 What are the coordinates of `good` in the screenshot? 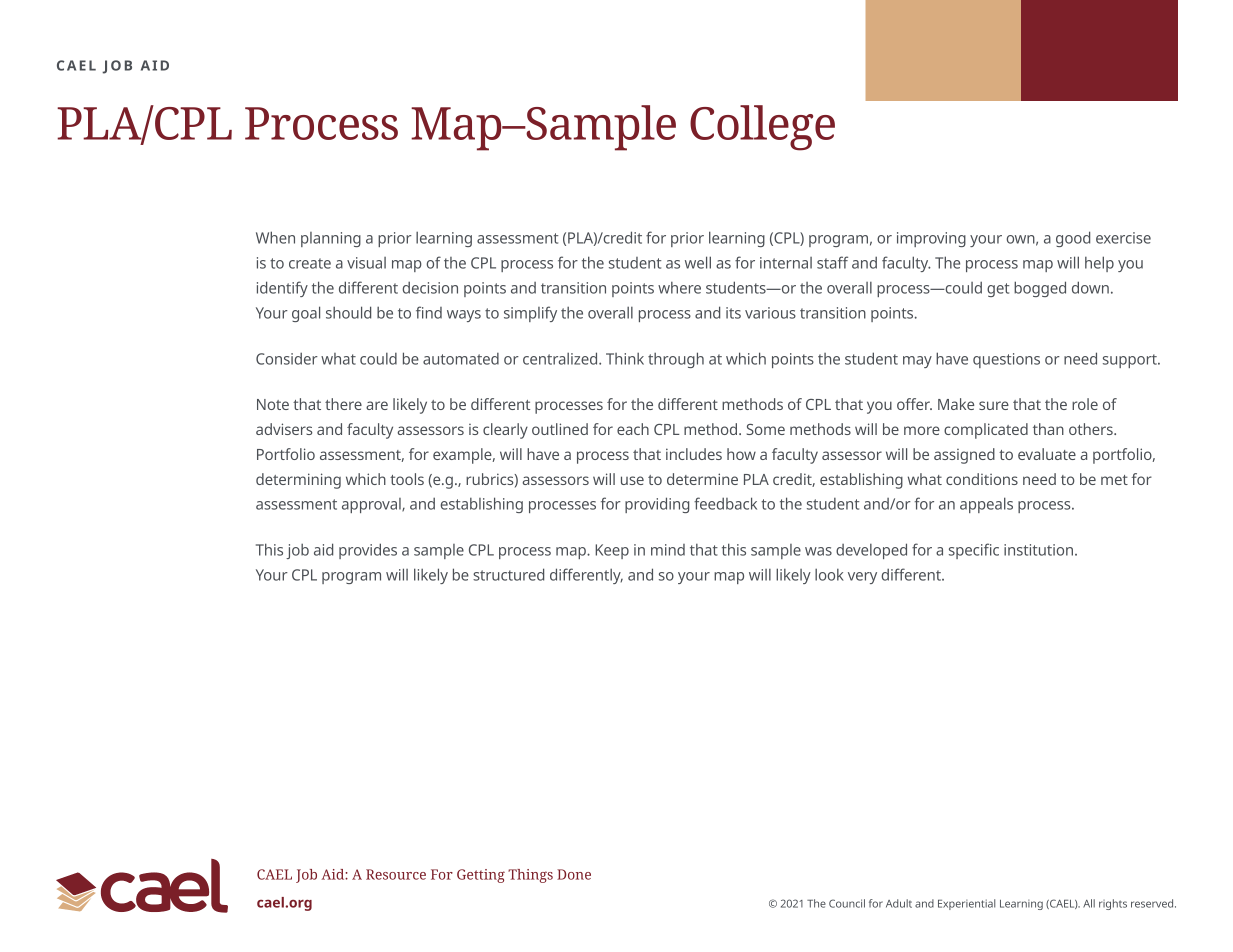 It's located at (1073, 239).
